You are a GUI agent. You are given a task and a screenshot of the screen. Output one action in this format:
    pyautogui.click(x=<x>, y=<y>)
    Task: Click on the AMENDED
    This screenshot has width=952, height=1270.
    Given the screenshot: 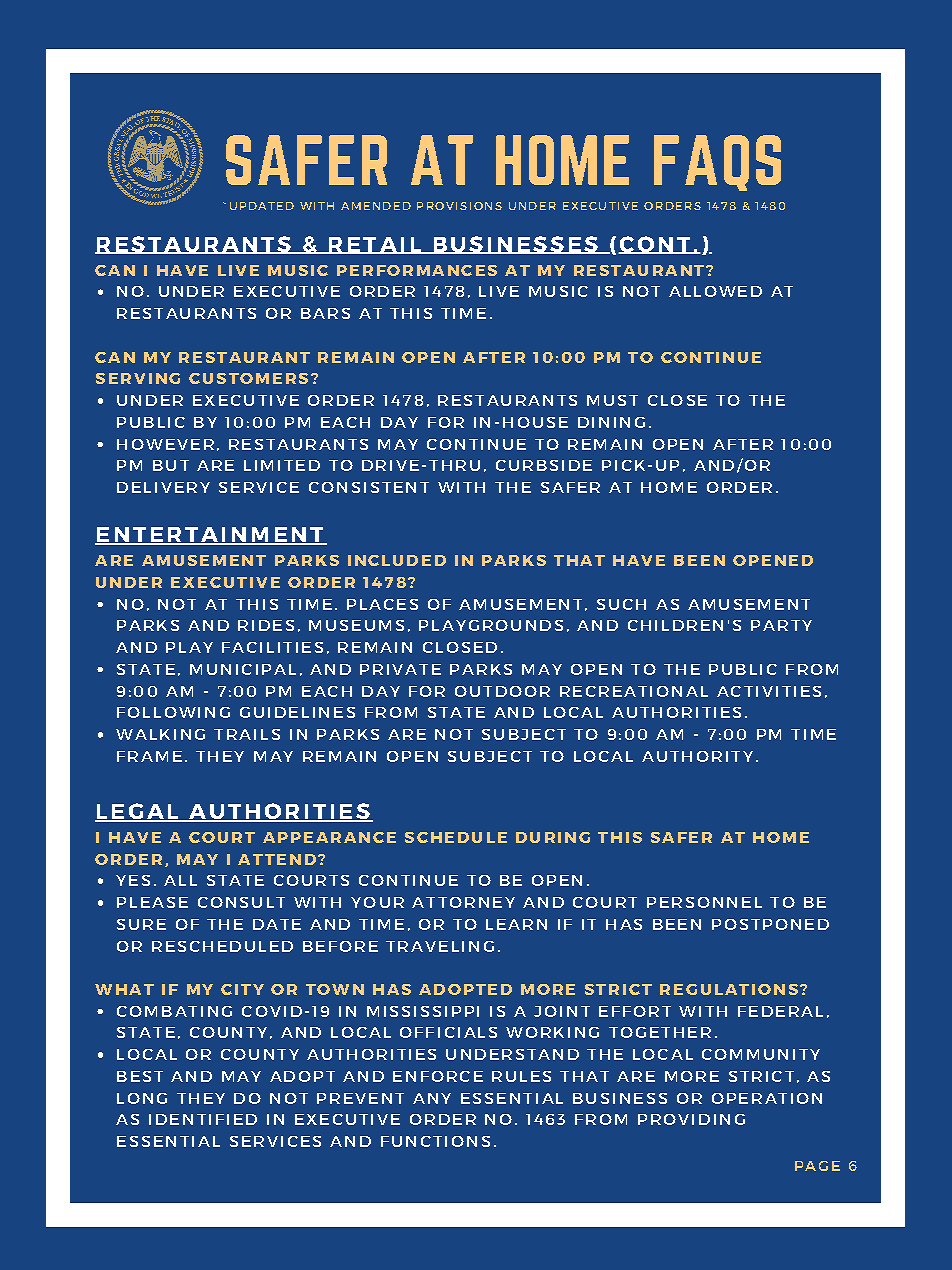 What is the action you would take?
    pyautogui.click(x=376, y=206)
